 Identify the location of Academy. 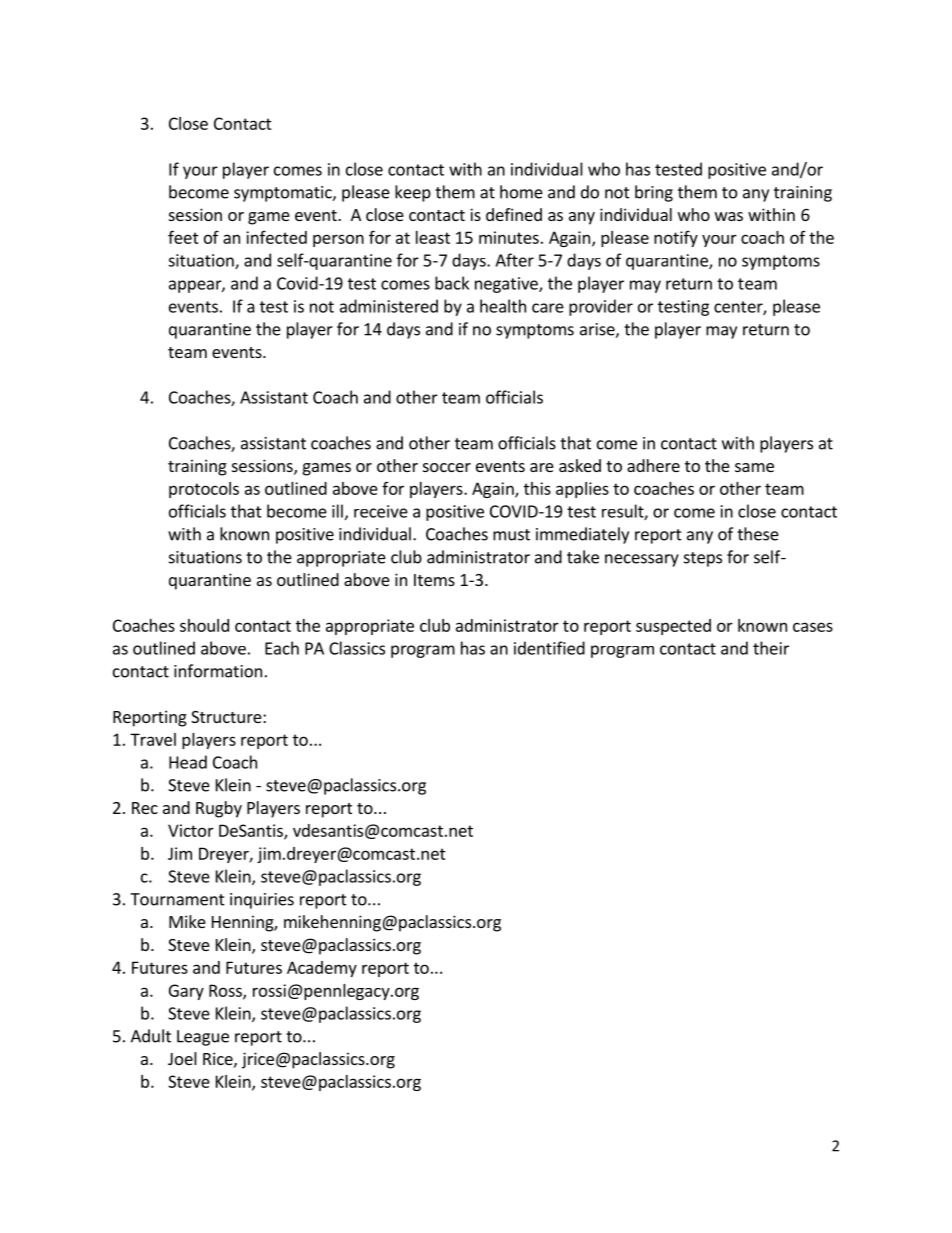
(322, 969).
